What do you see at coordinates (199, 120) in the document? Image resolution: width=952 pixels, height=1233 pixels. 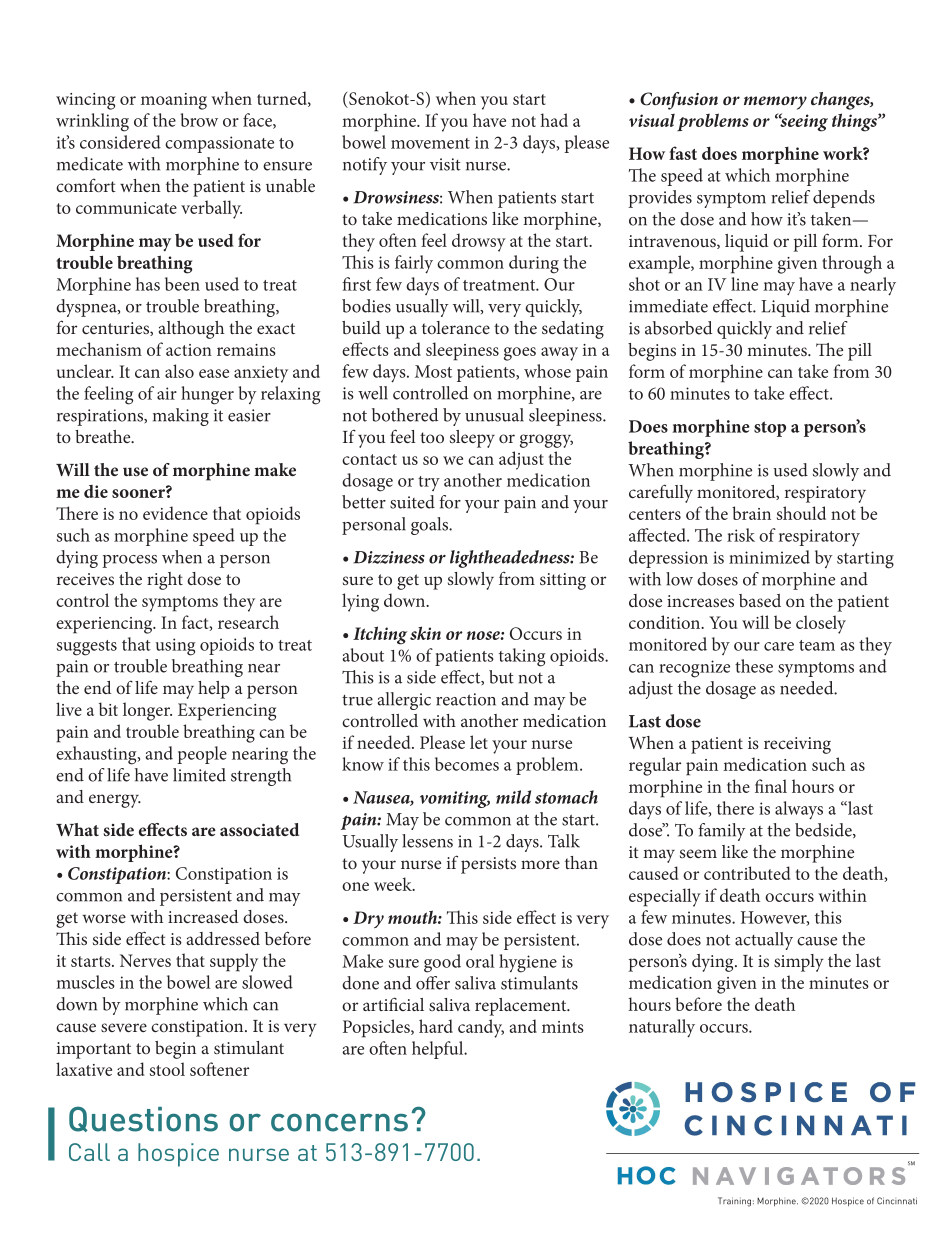 I see `brow` at bounding box center [199, 120].
